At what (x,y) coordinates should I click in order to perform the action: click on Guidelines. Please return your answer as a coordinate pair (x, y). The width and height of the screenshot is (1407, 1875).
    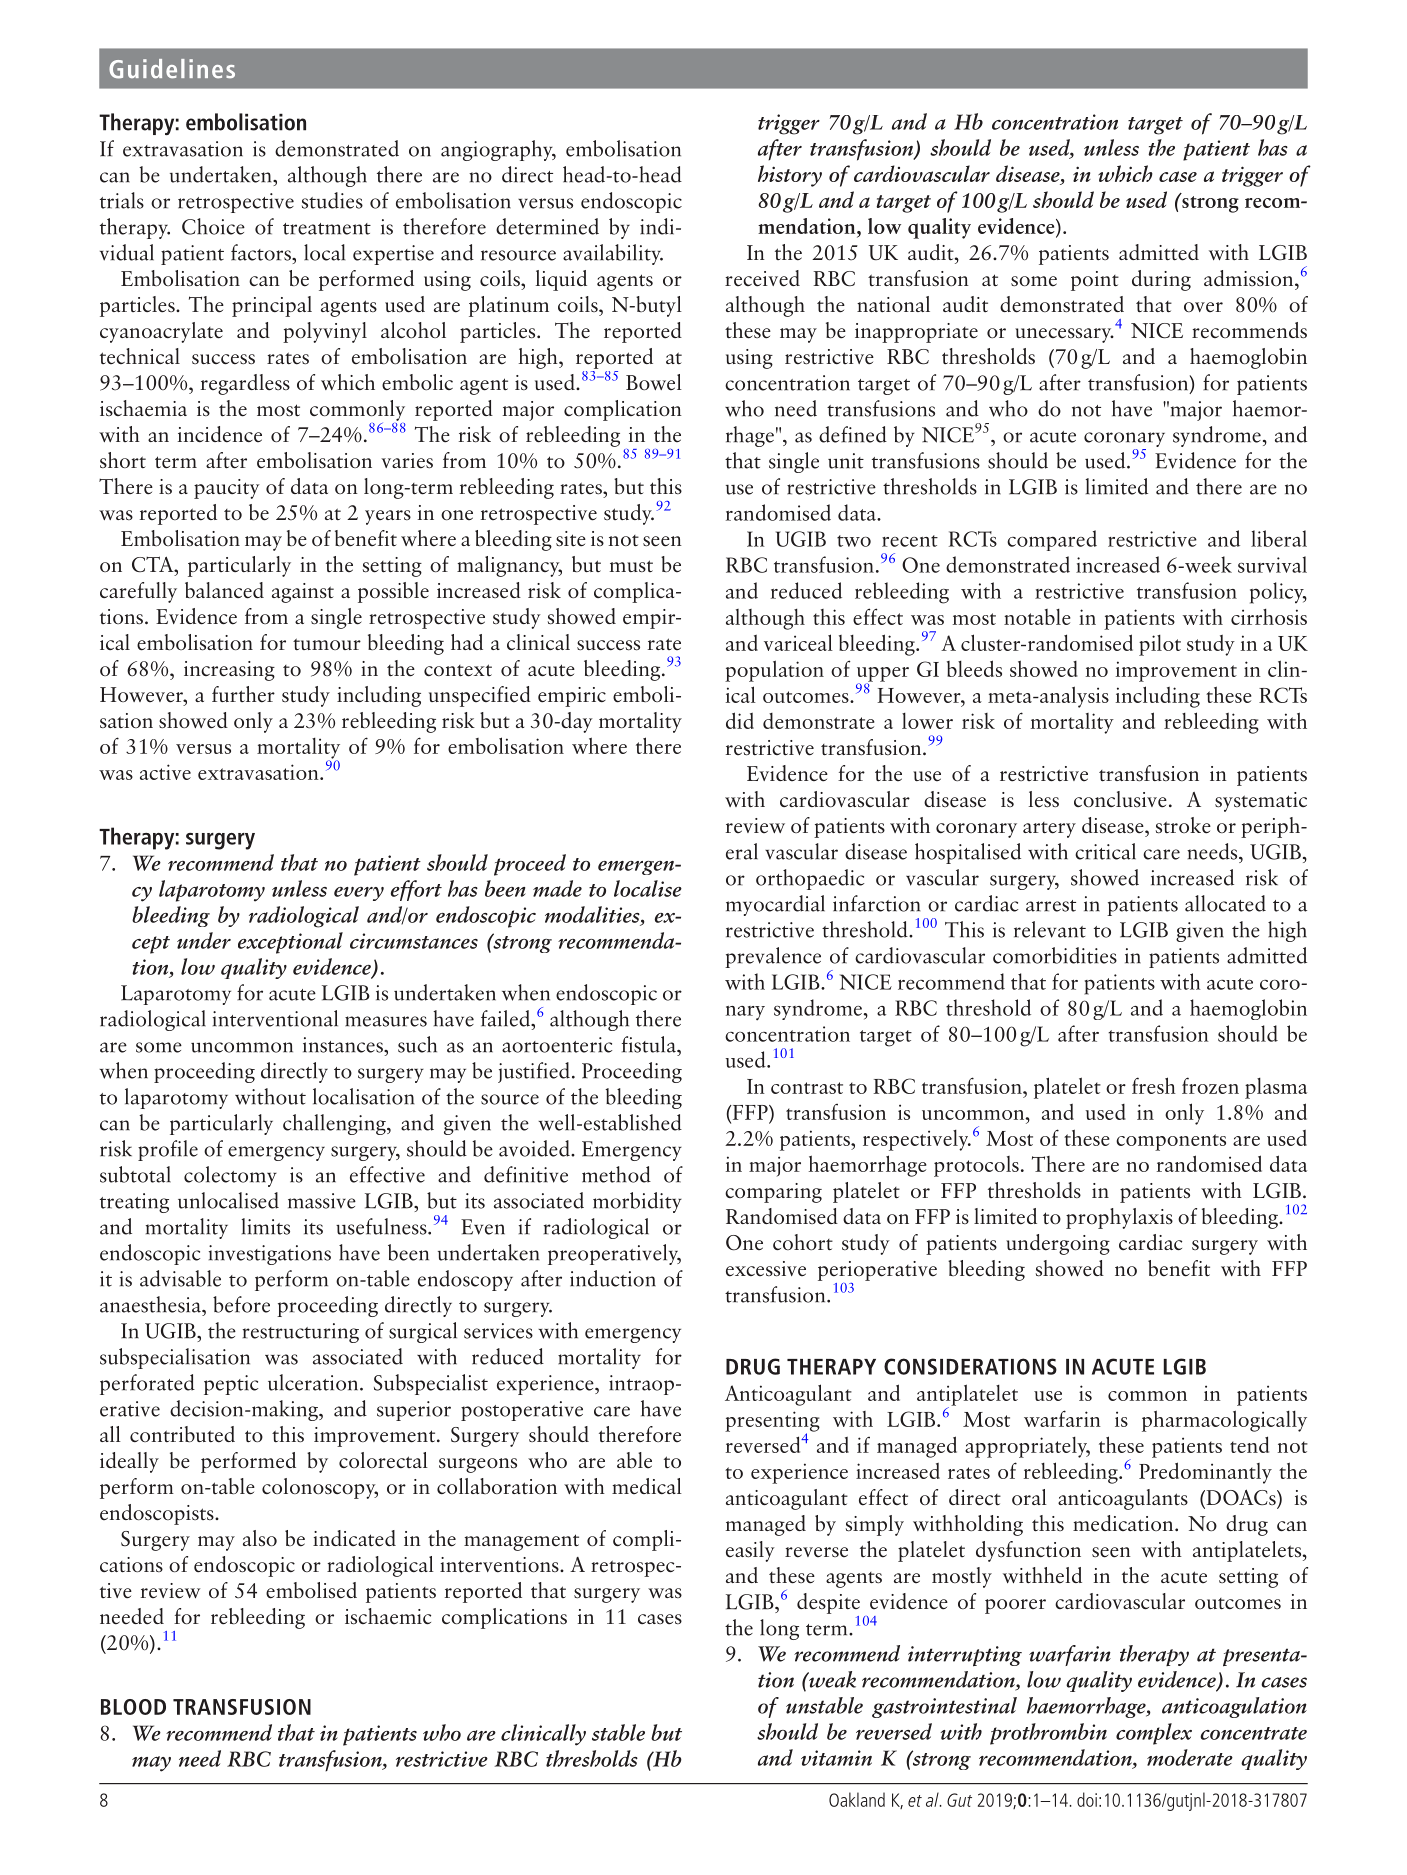
    Looking at the image, I should click on (172, 69).
